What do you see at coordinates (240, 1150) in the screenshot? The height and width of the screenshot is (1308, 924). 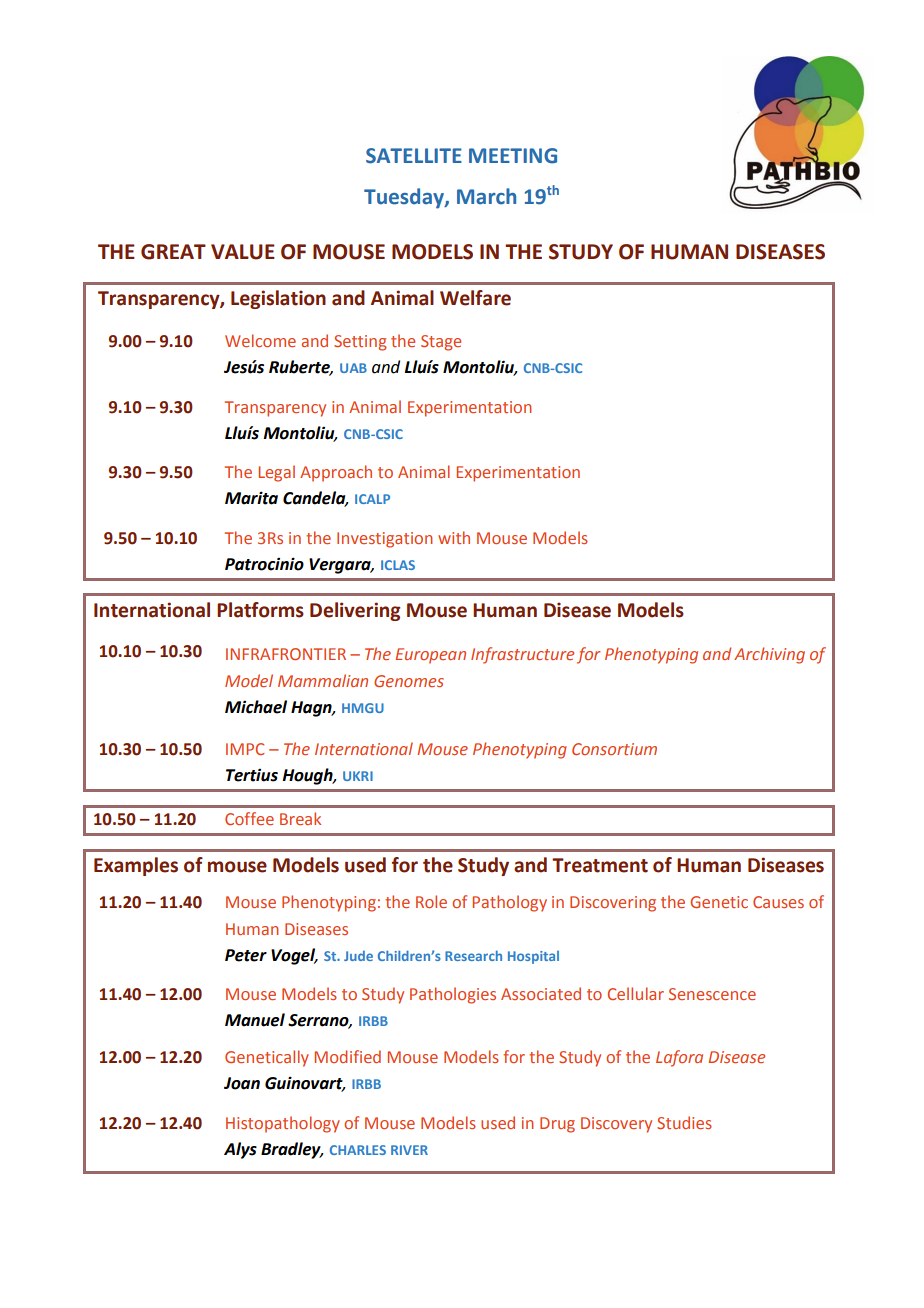 I see `Alys` at bounding box center [240, 1150].
